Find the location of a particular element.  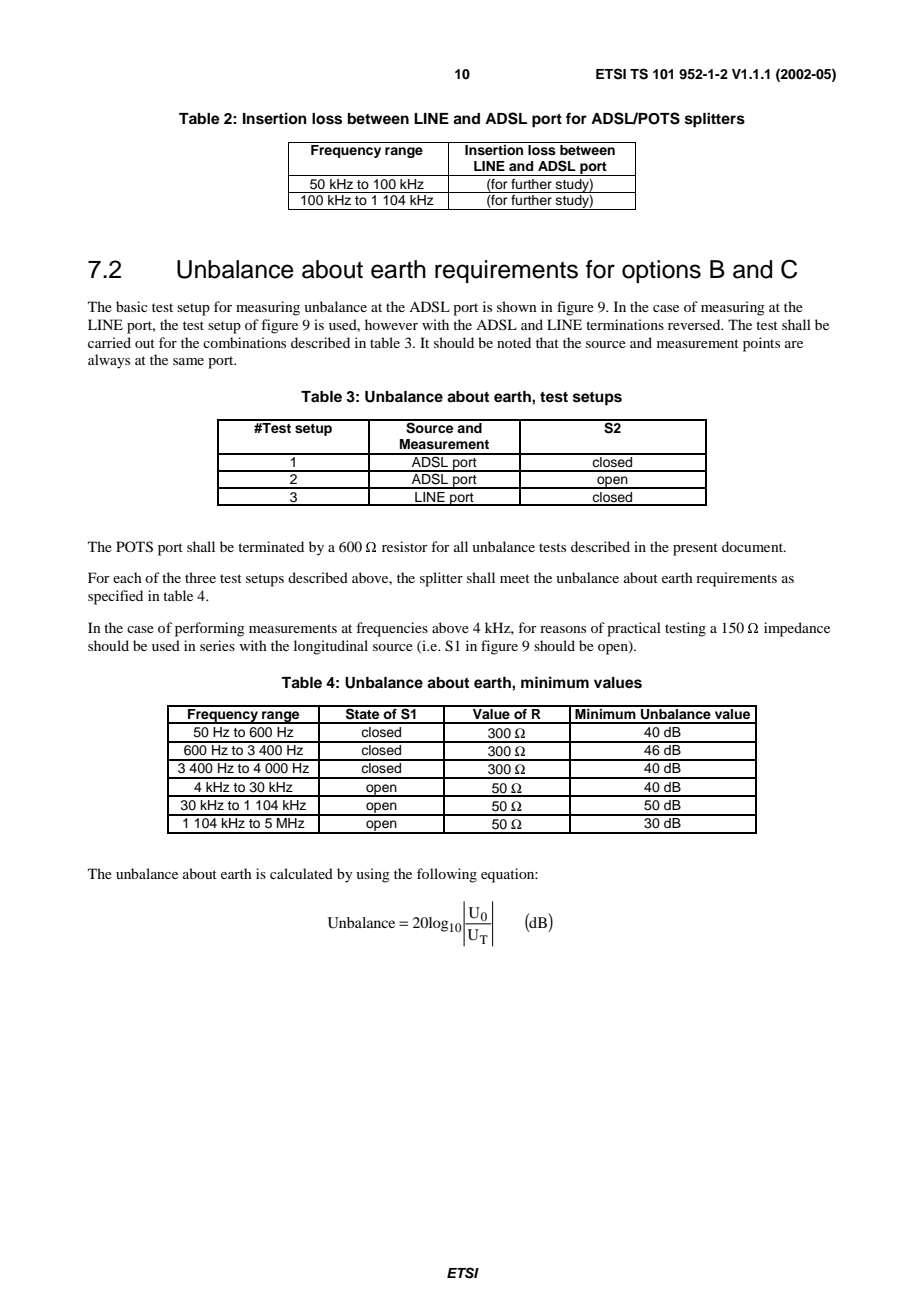

meet is located at coordinates (515, 578).
